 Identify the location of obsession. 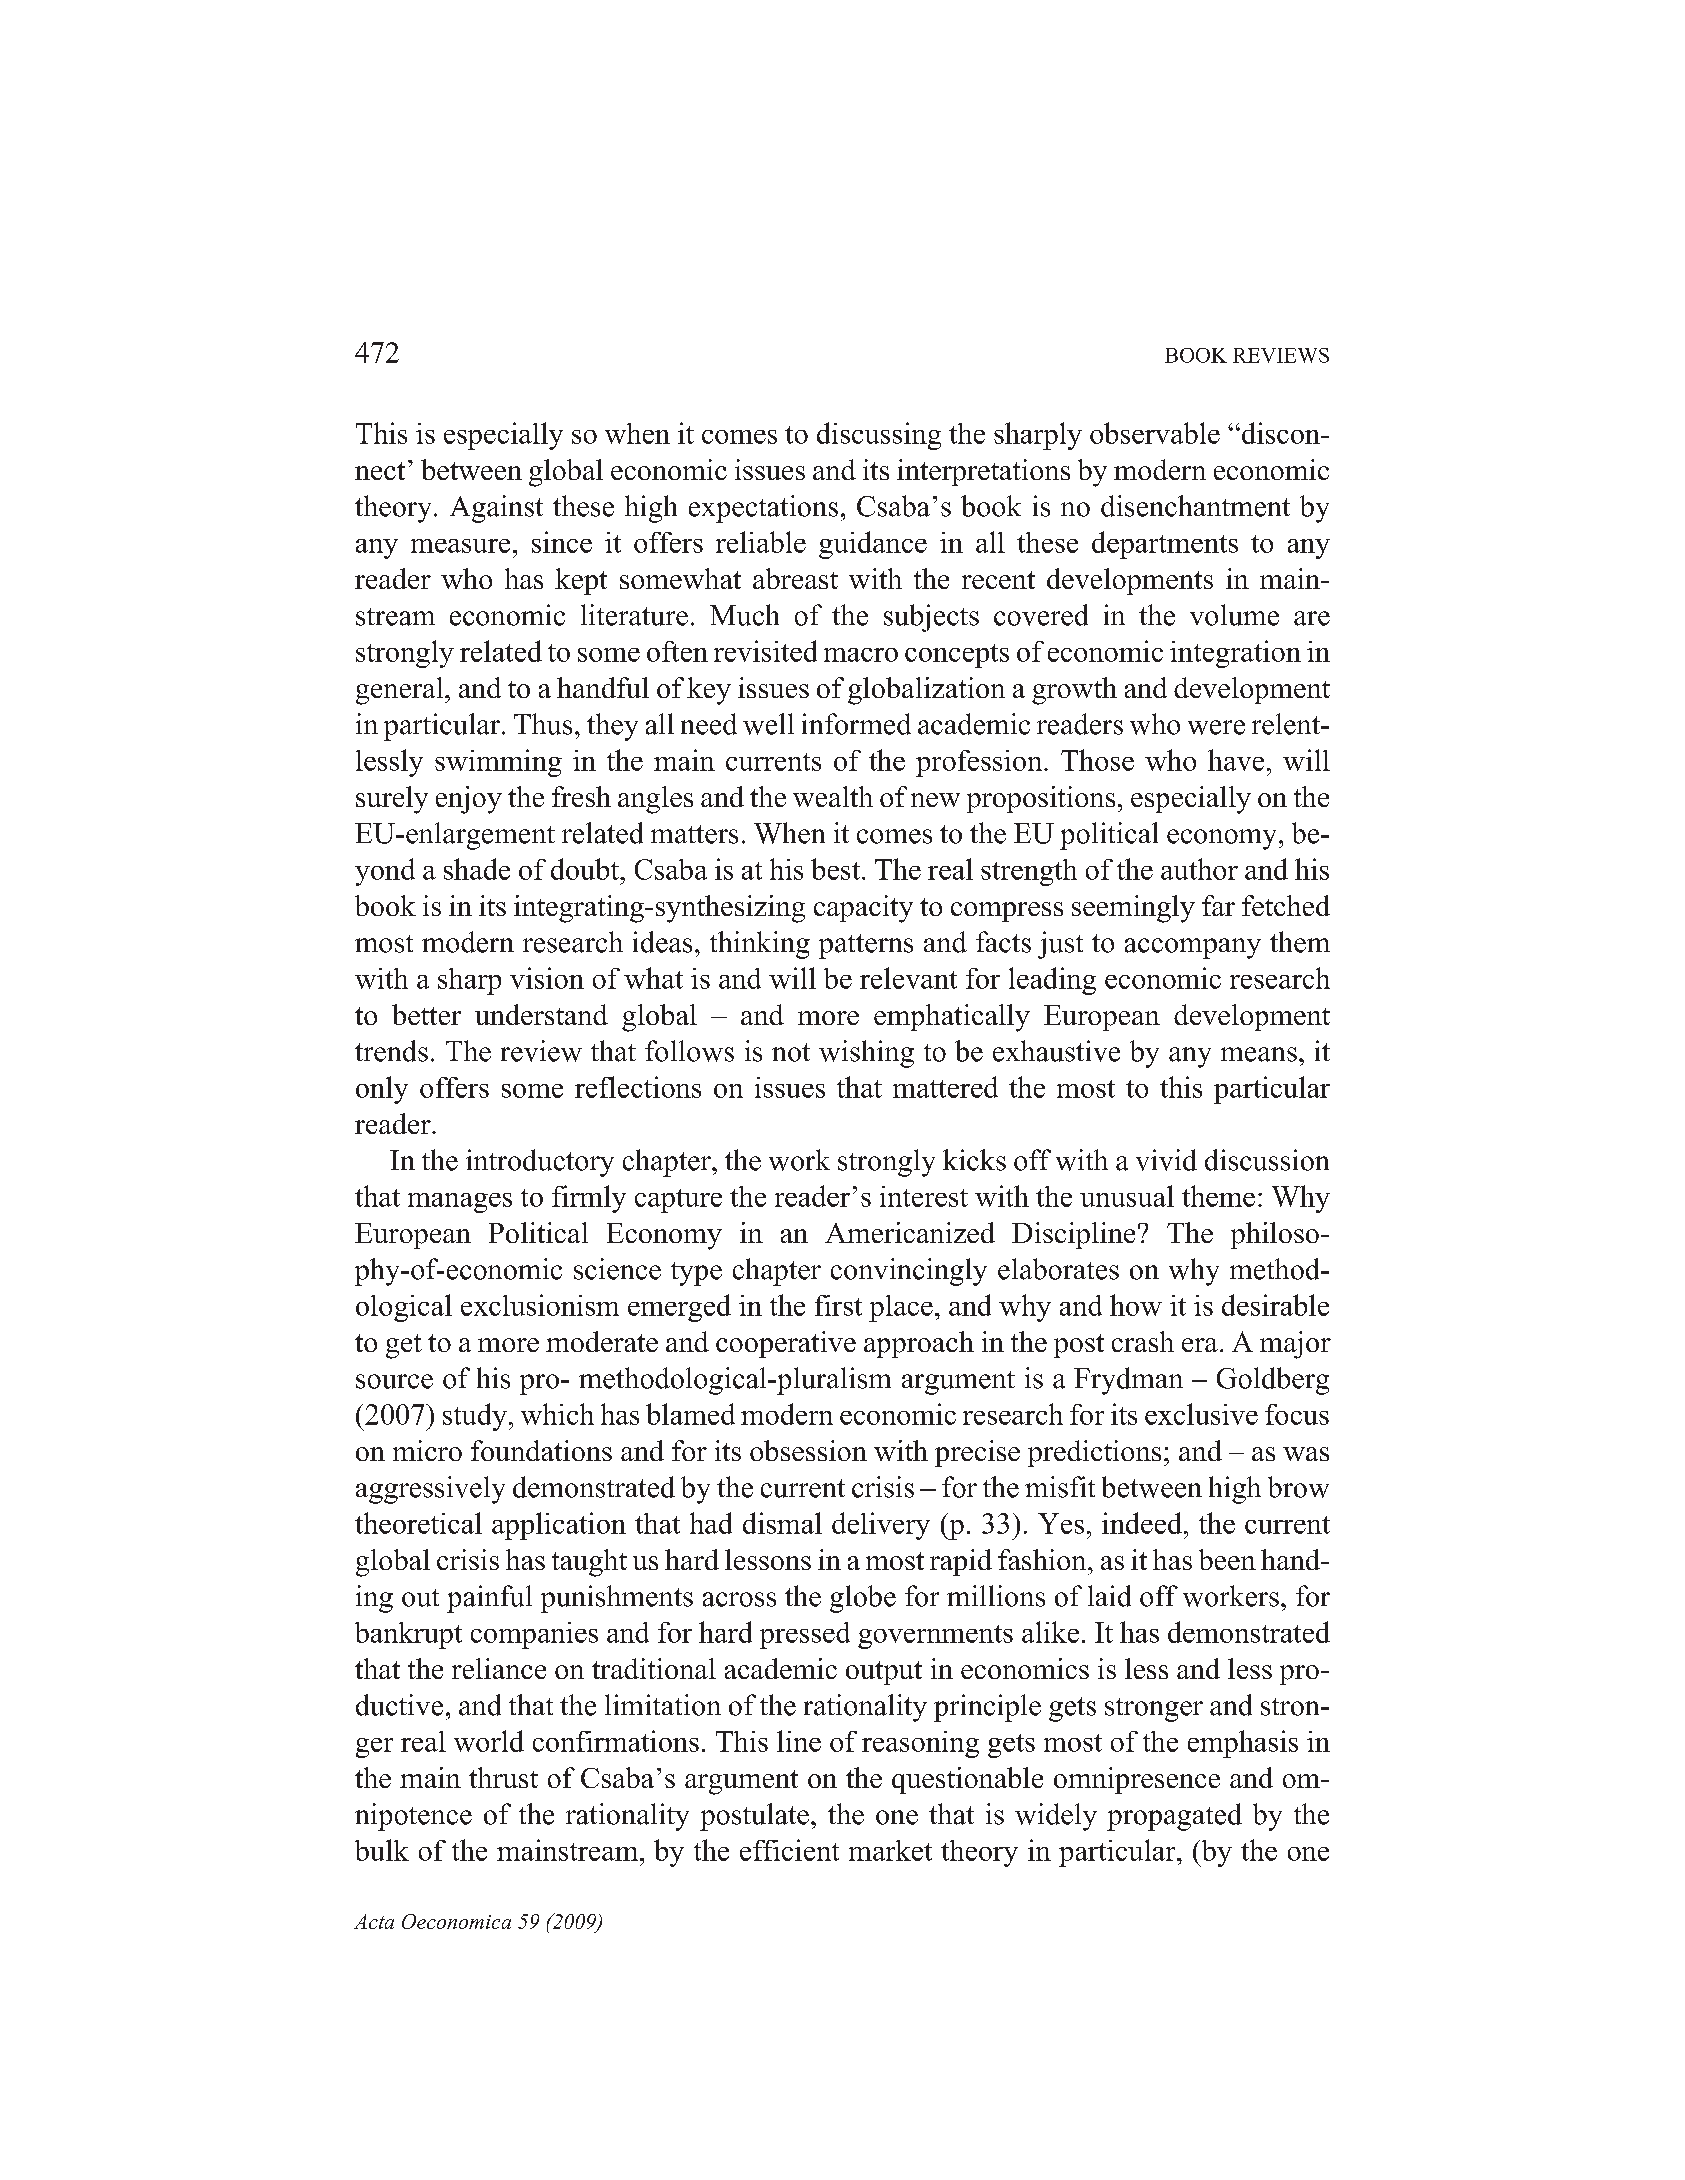
(808, 1450).
